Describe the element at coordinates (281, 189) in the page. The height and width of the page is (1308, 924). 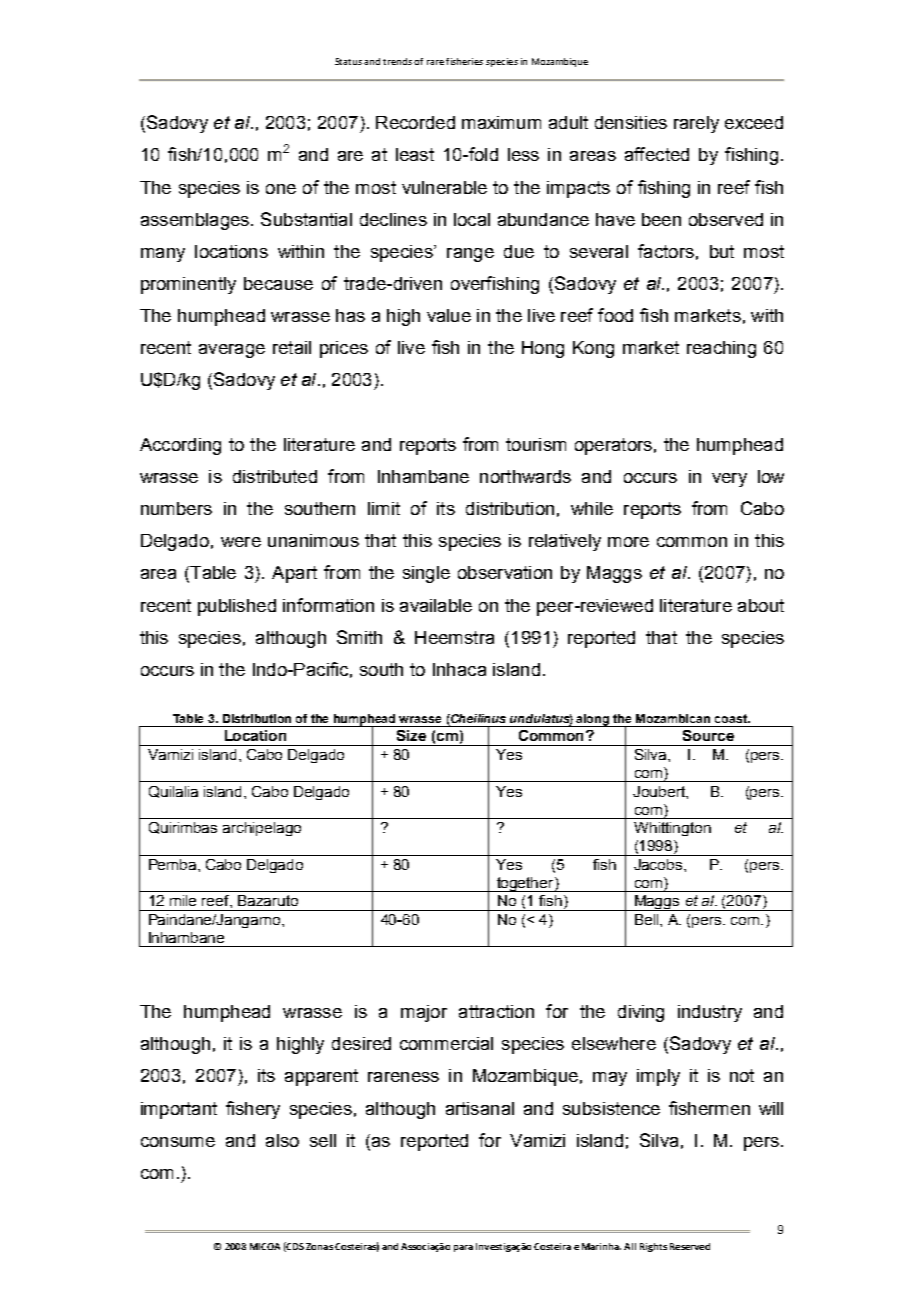
I see `one` at that location.
